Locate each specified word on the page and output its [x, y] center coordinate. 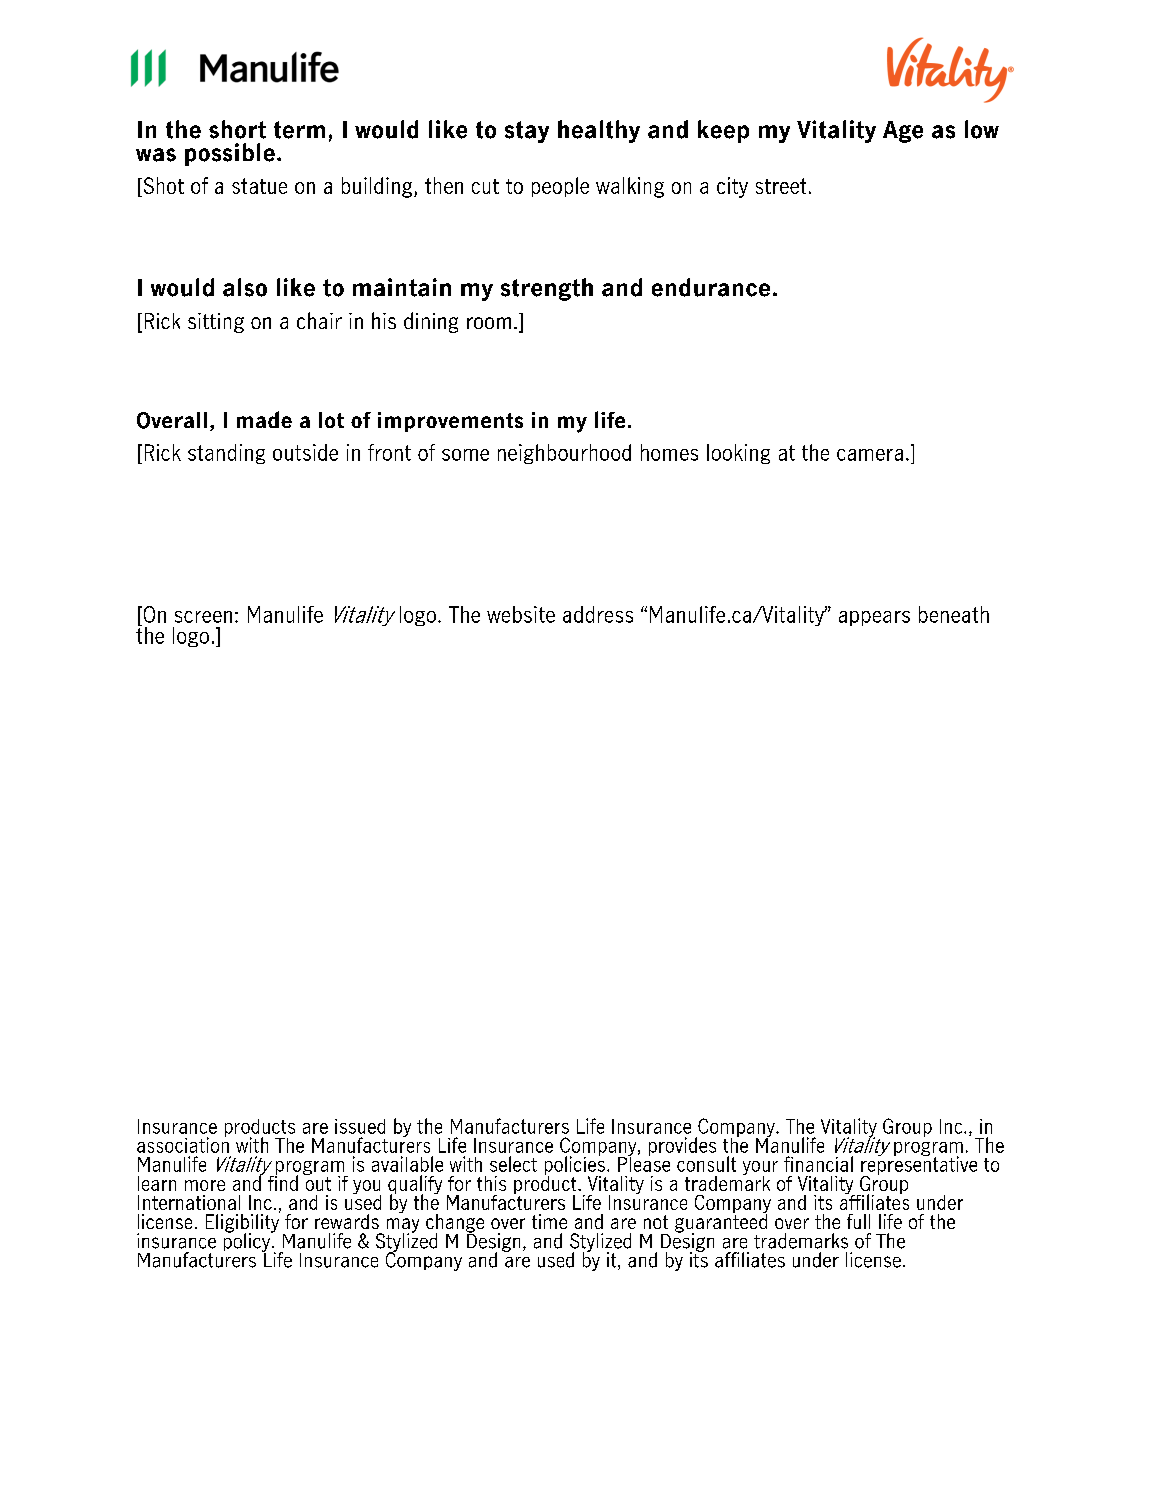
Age [903, 132]
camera [870, 455]
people [560, 187]
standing [226, 454]
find [283, 1182]
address [598, 614]
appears [874, 618]
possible [230, 154]
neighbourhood [564, 454]
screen [203, 617]
